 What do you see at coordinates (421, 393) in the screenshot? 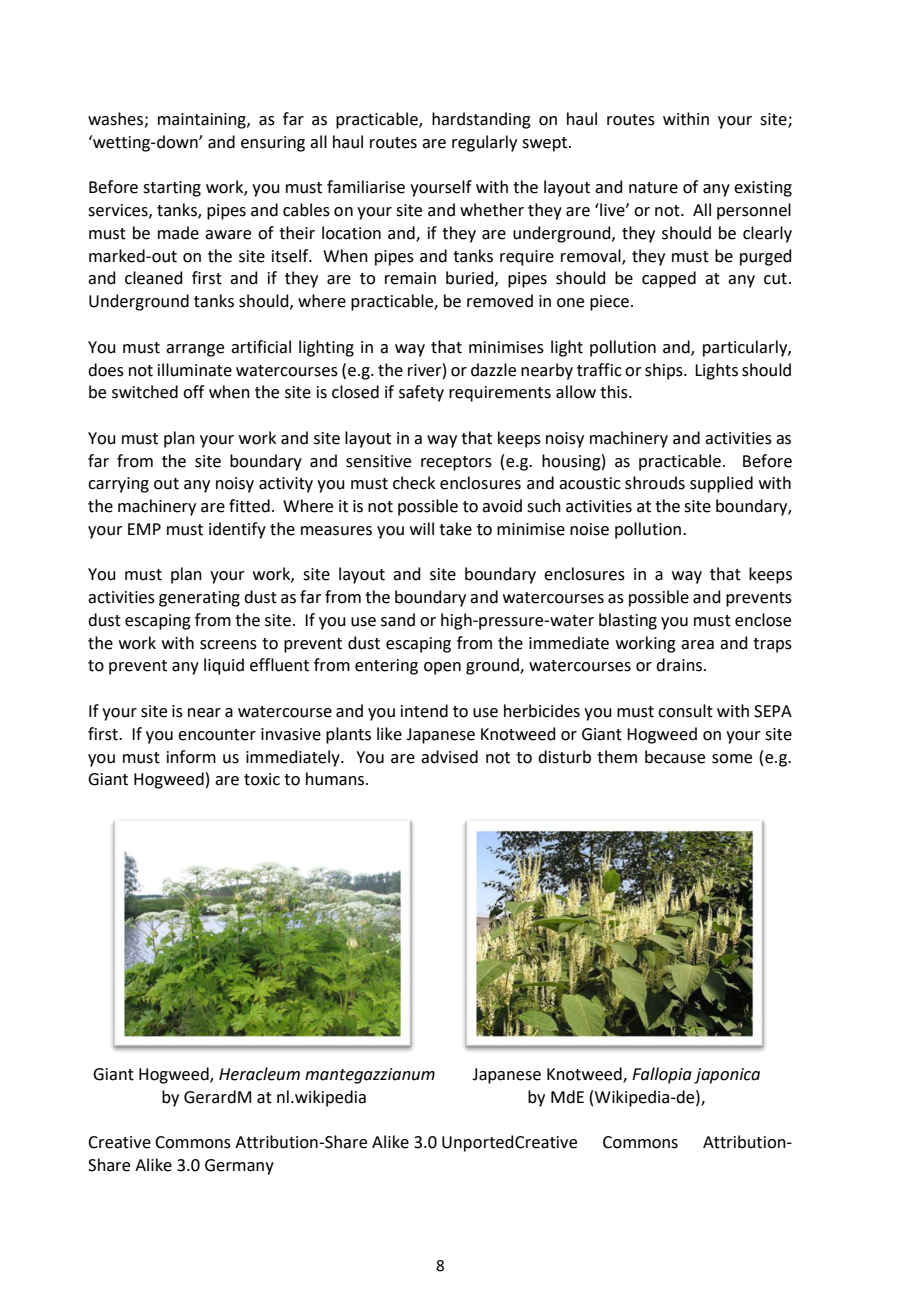
I see `safety` at bounding box center [421, 393].
